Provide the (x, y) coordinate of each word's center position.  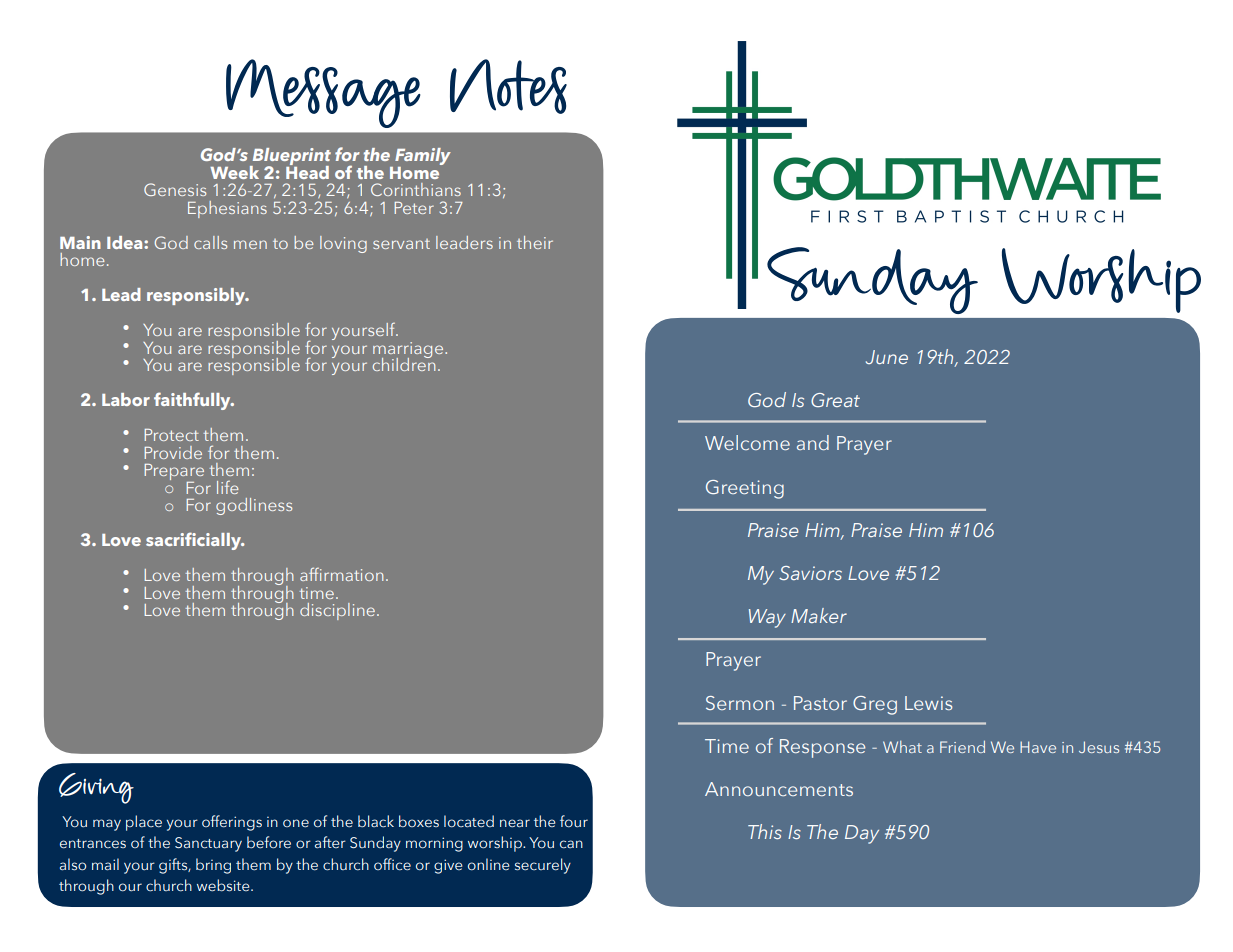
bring (213, 866)
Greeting (745, 489)
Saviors (810, 573)
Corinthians (416, 189)
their (535, 242)
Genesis (175, 189)
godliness (254, 506)
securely (543, 866)
